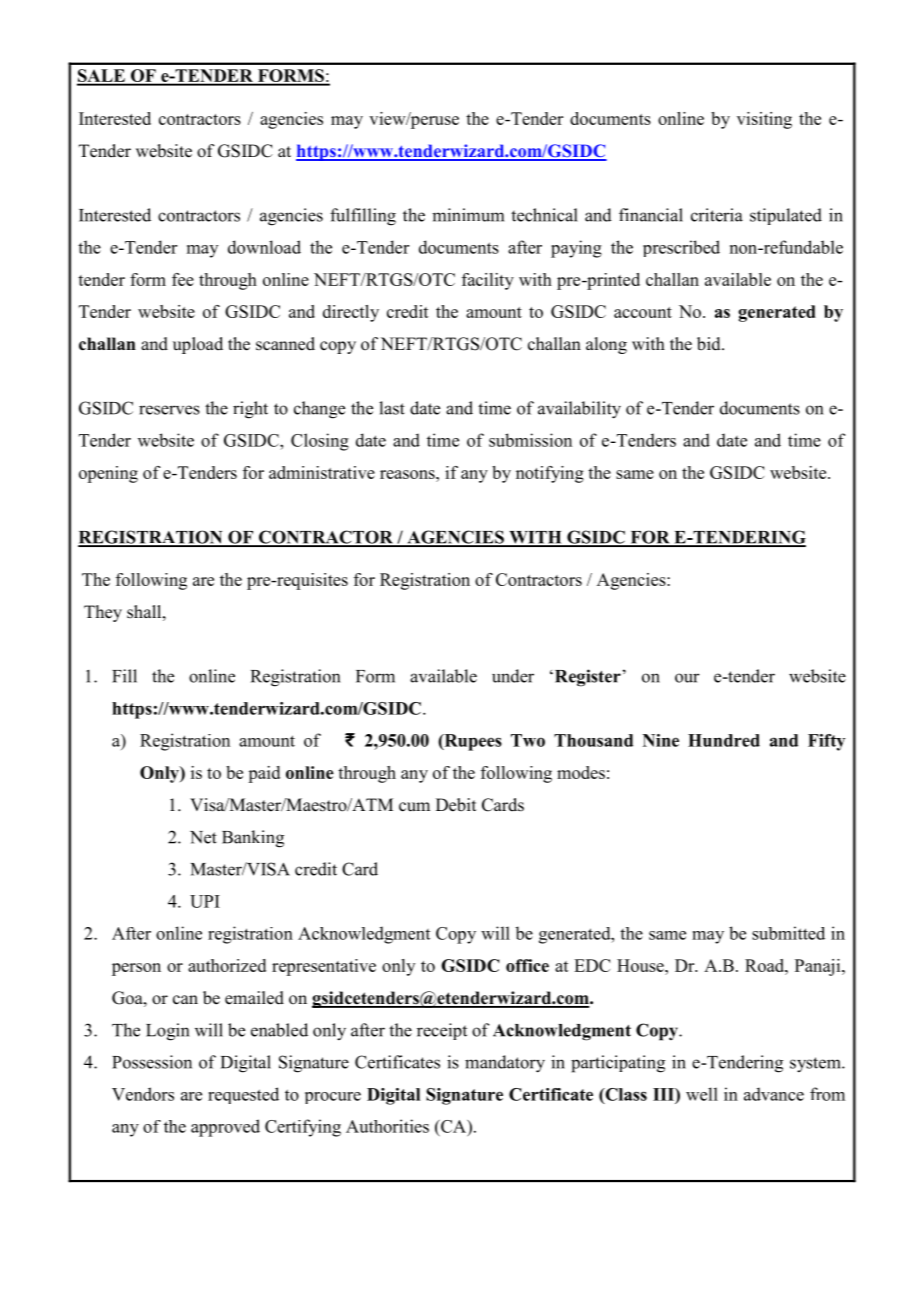 The height and width of the page is (1308, 924). I want to click on Vendors, so click(143, 1094).
